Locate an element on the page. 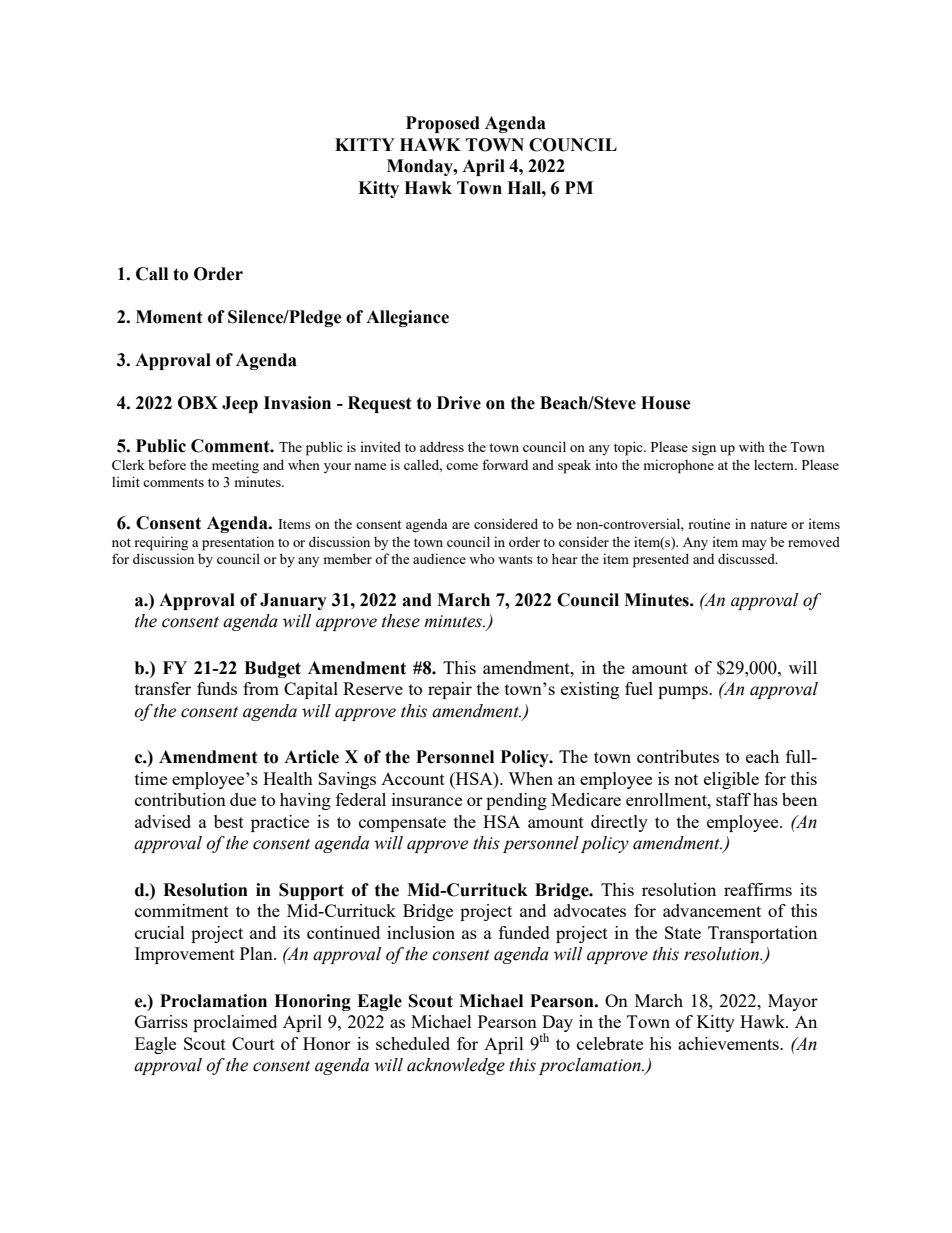 Image resolution: width=952 pixels, height=1233 pixels. presentation is located at coordinates (238, 543).
